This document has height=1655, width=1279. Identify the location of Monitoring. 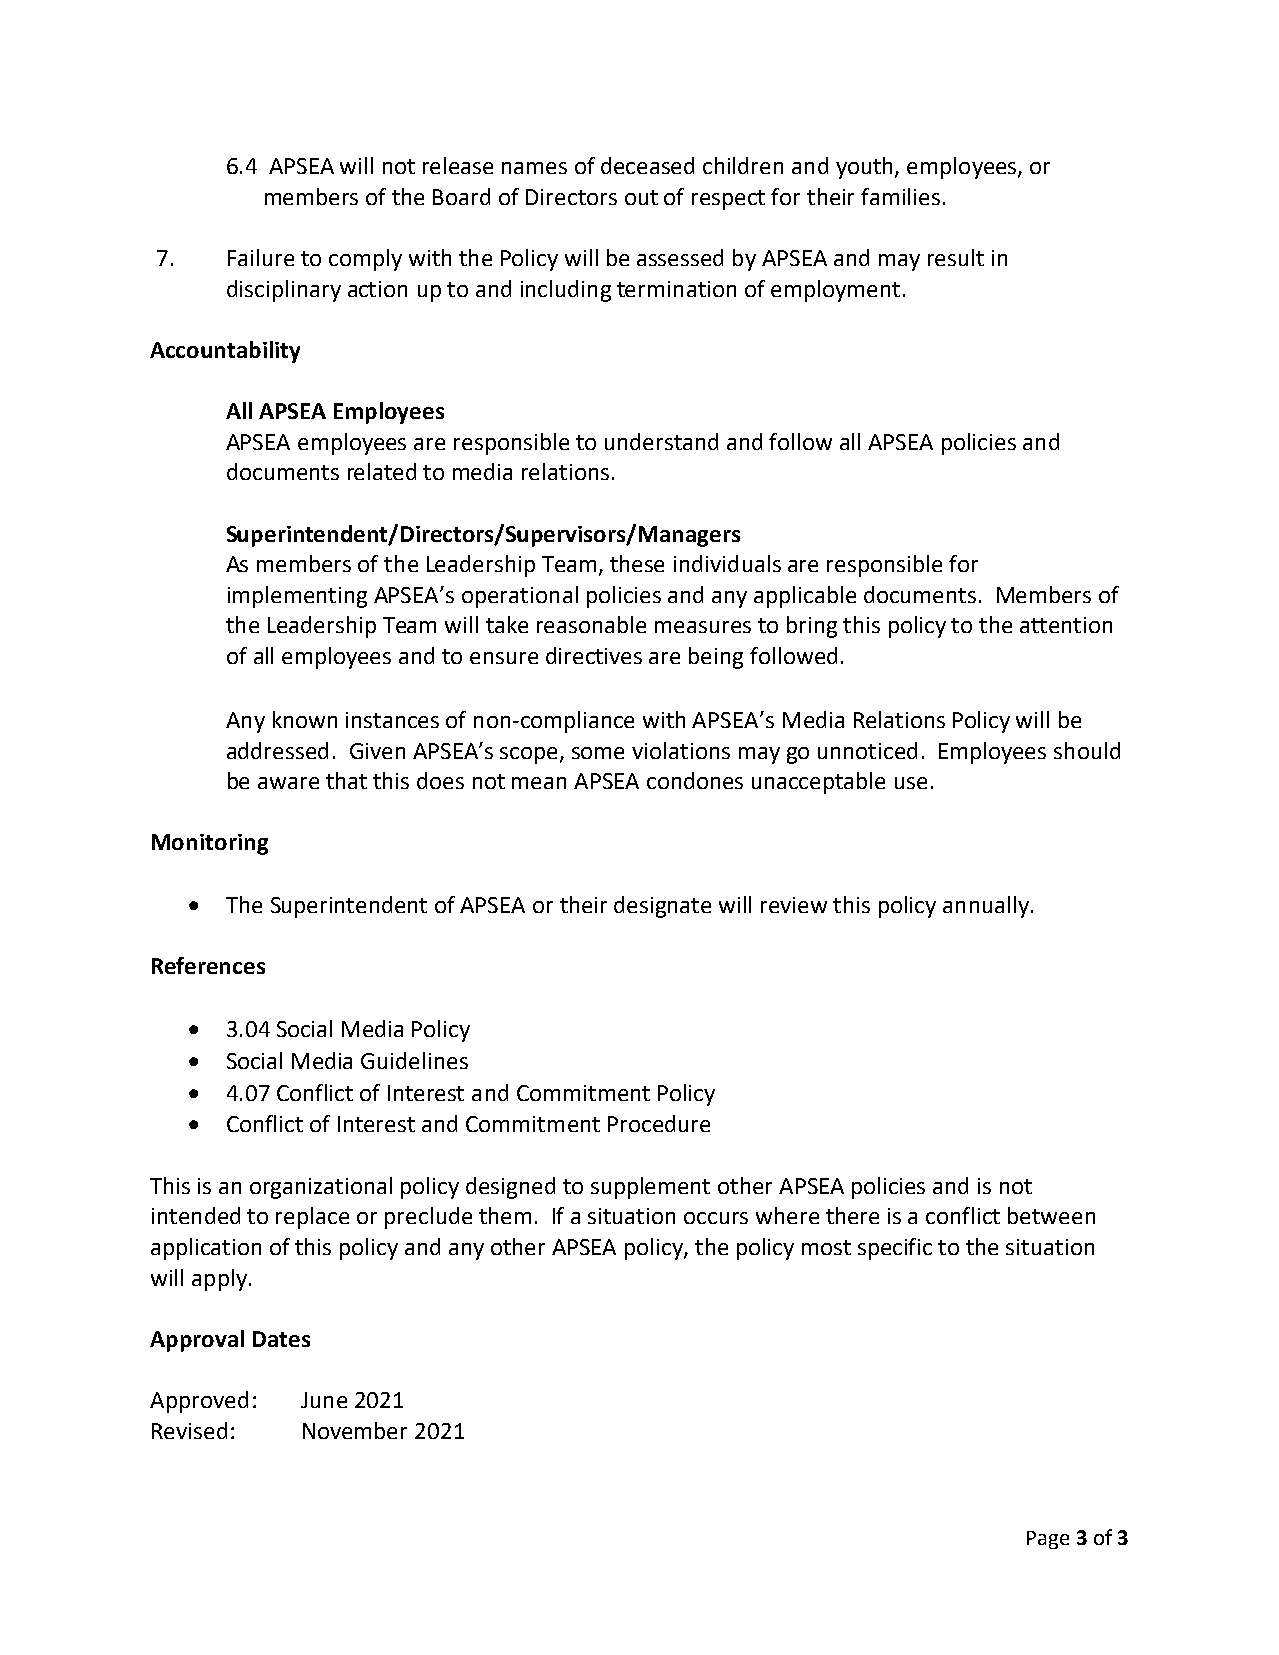
(210, 844).
